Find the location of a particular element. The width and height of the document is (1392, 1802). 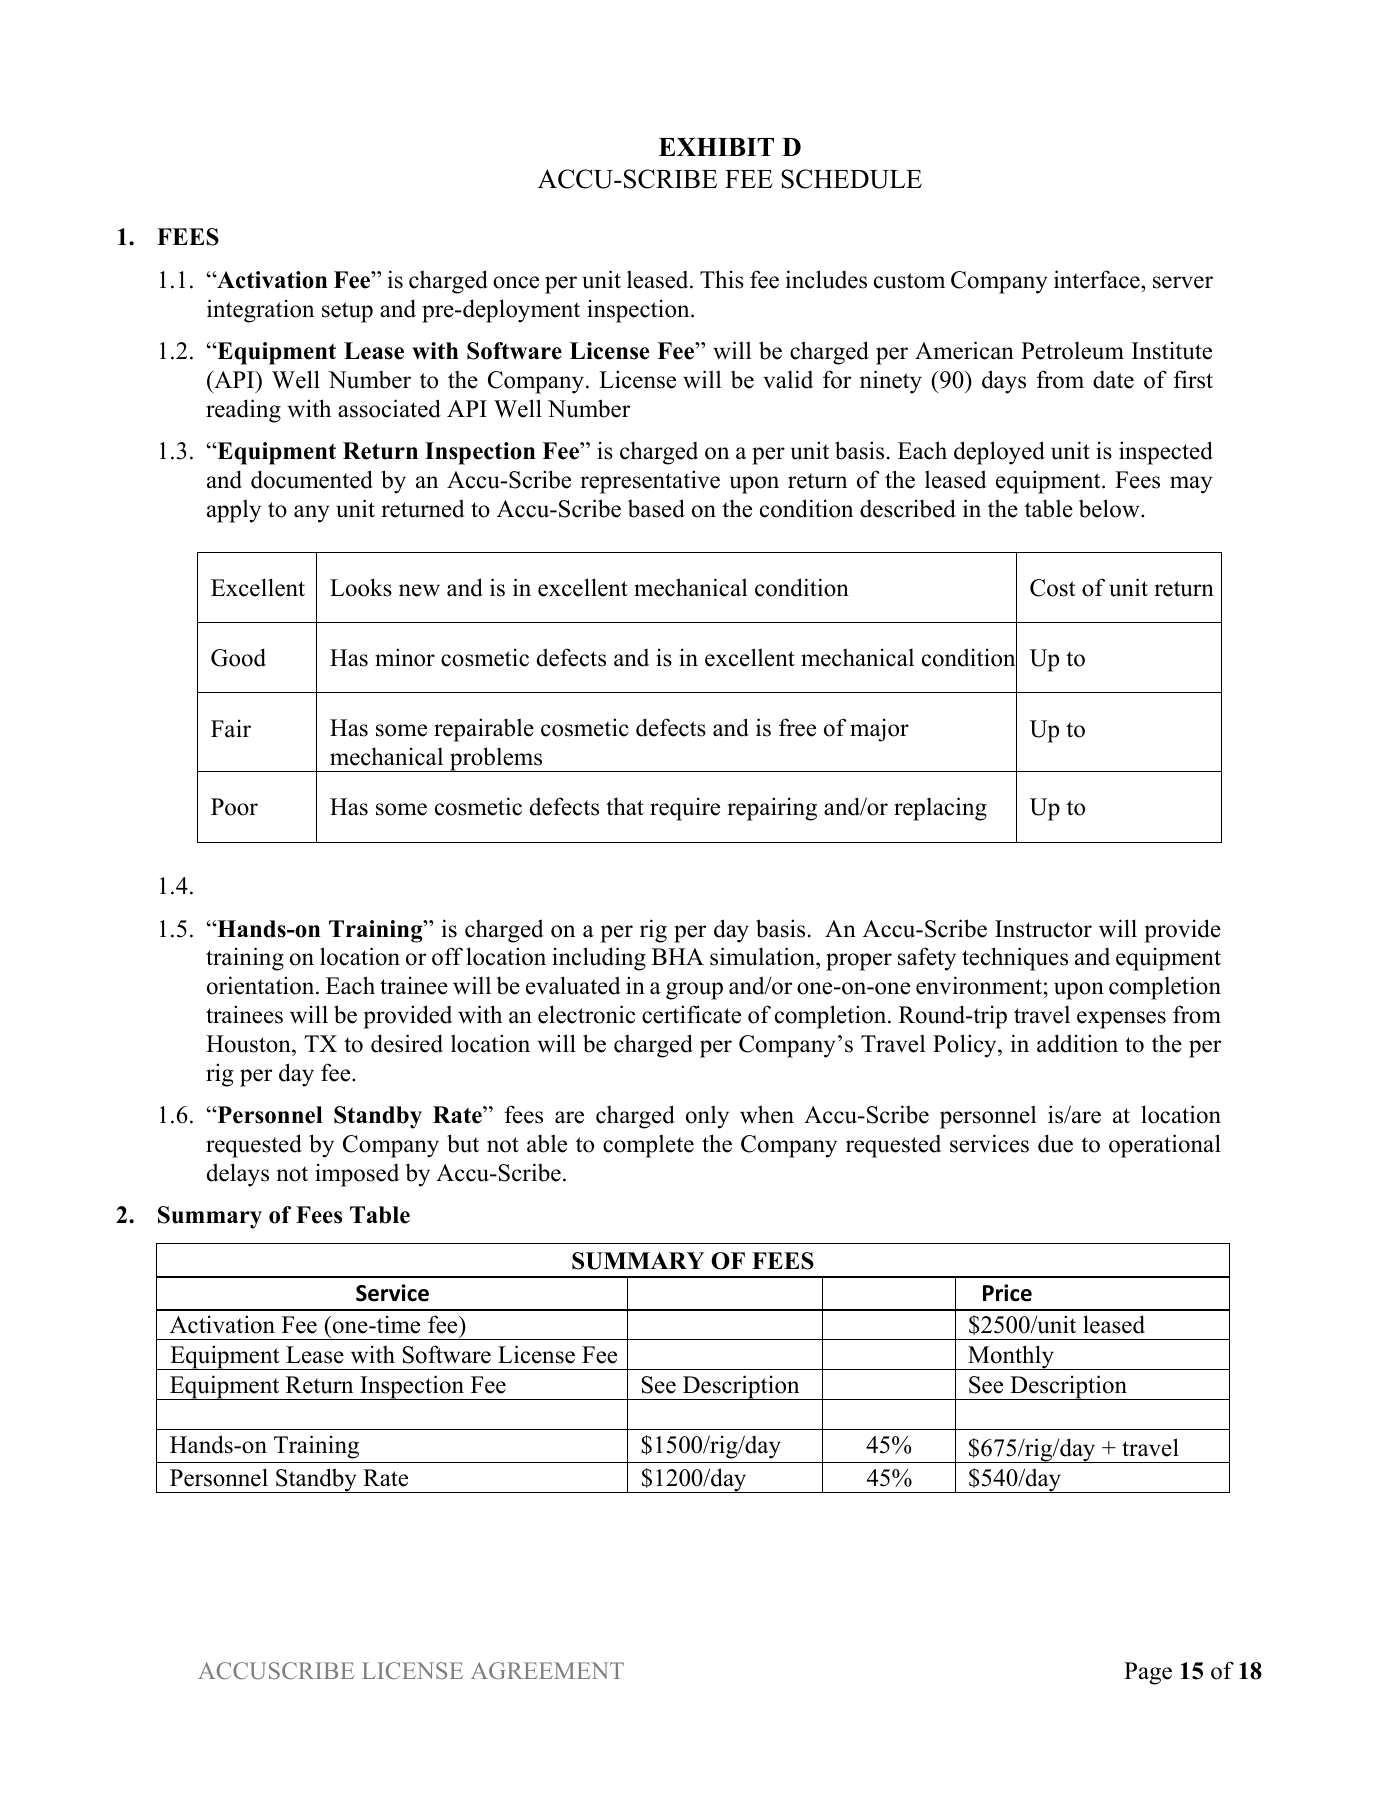

interface is located at coordinates (1098, 279).
